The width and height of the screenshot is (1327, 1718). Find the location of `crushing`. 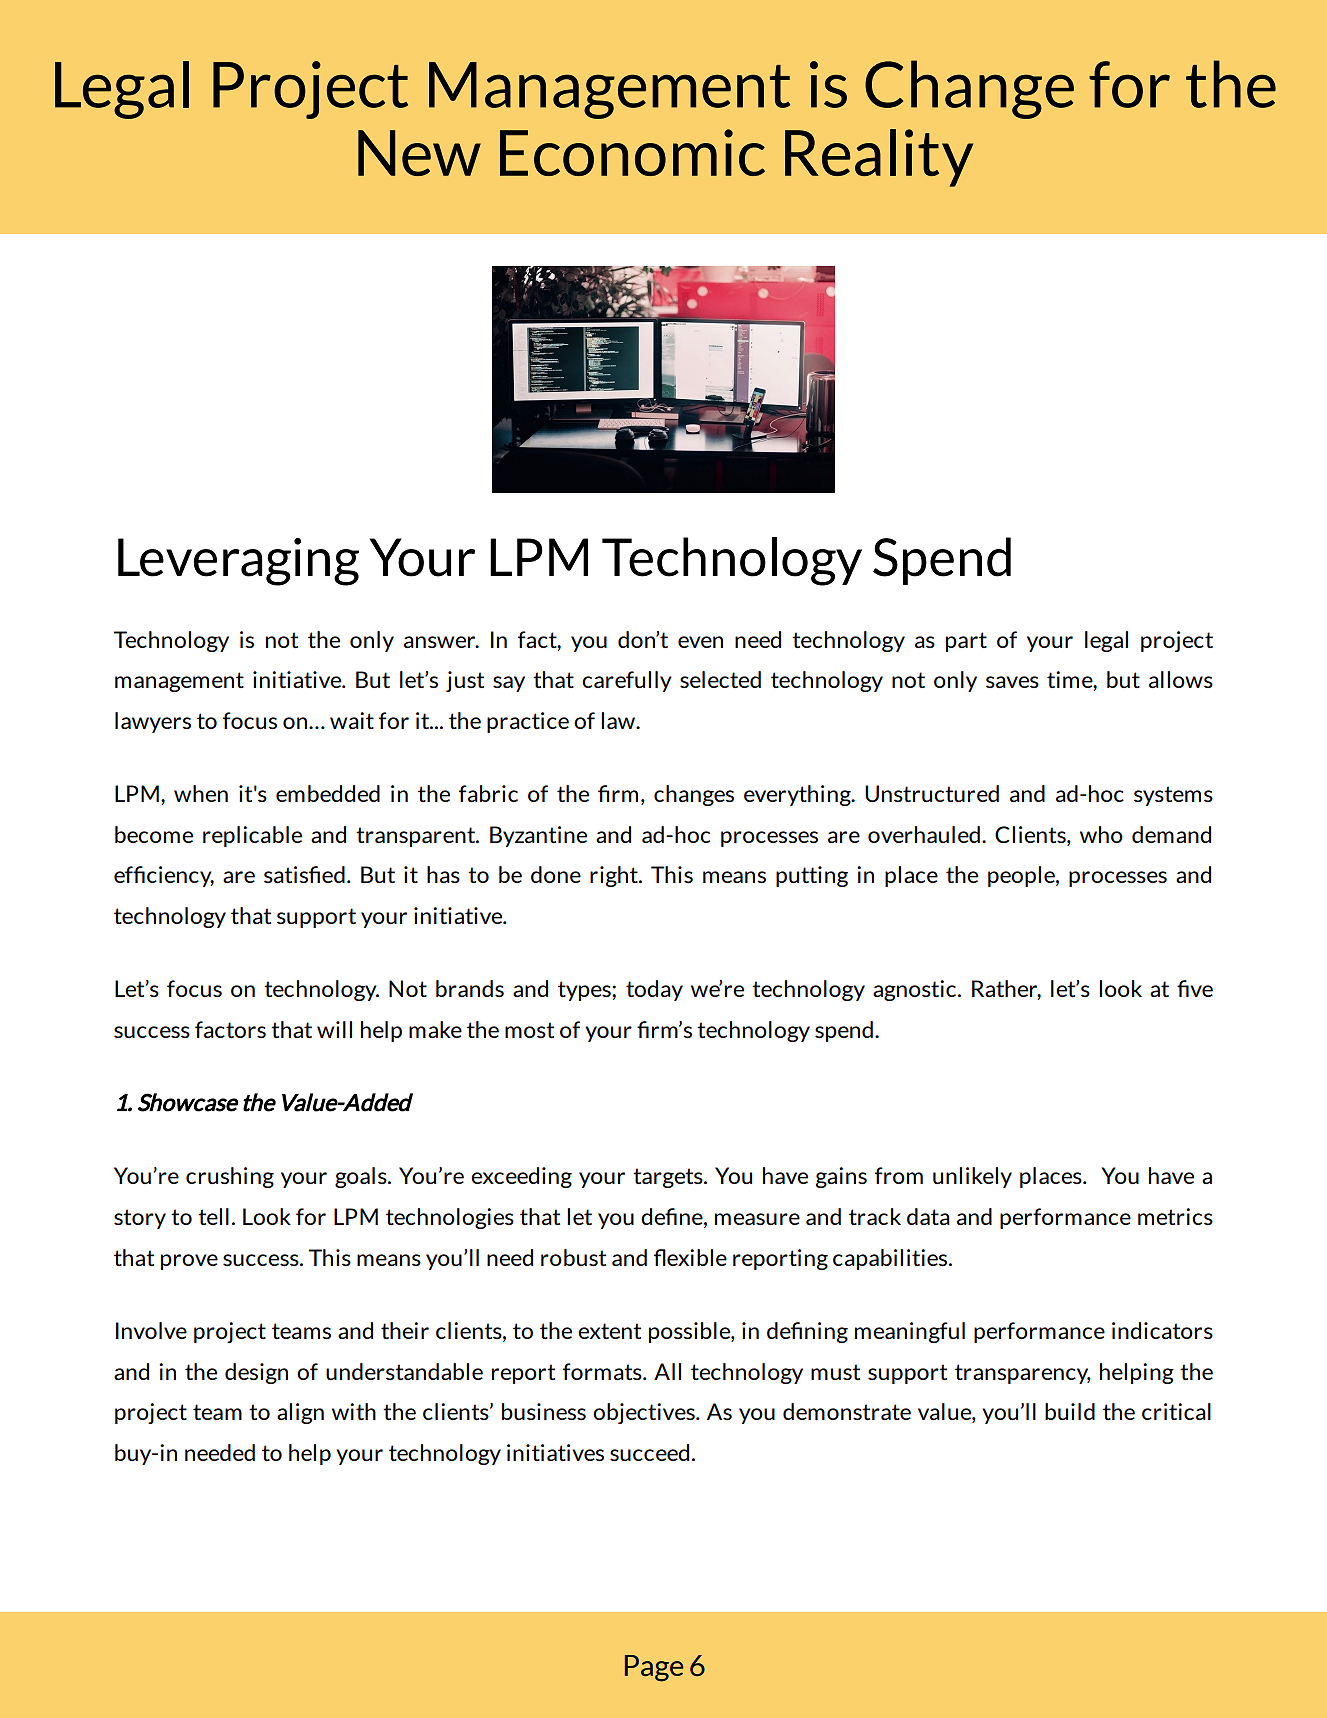

crushing is located at coordinates (230, 1177).
